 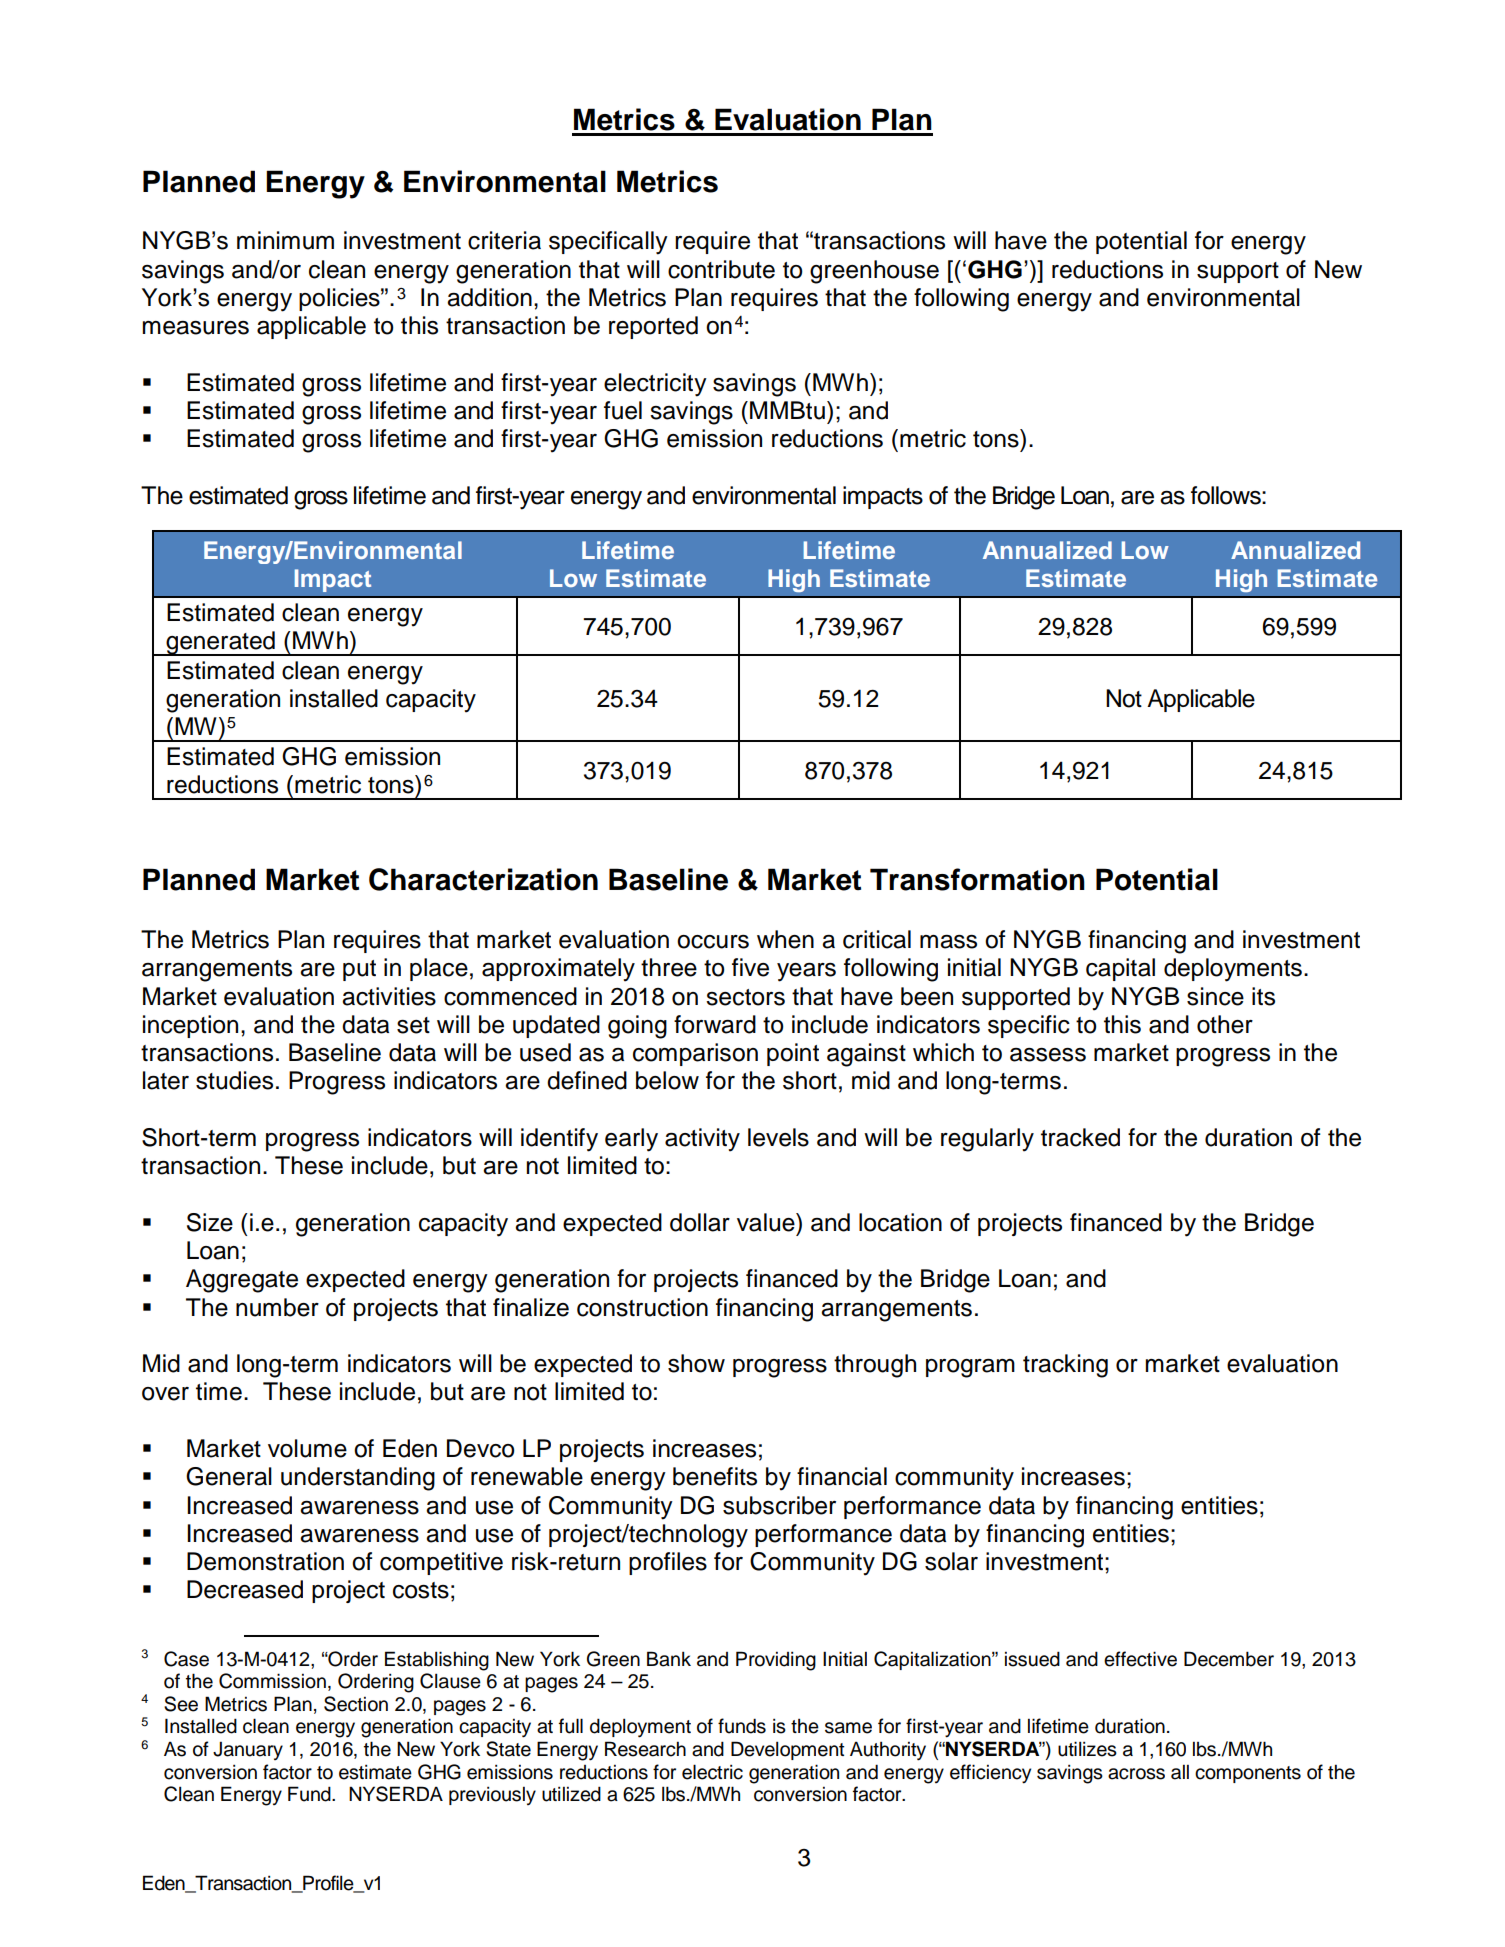 What do you see at coordinates (359, 970) in the screenshot?
I see `put` at bounding box center [359, 970].
